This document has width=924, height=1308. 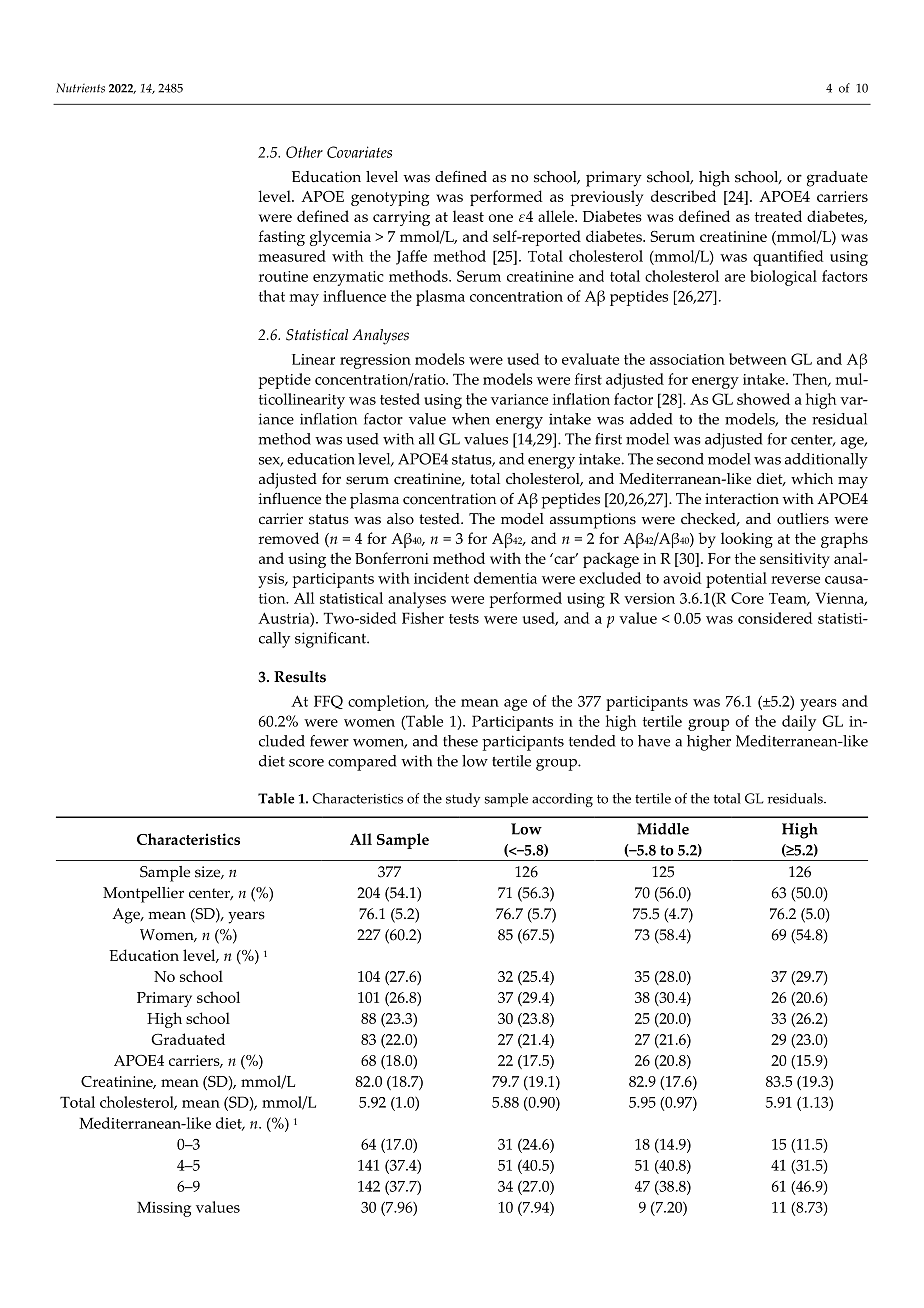 I want to click on Middle, so click(x=663, y=829).
